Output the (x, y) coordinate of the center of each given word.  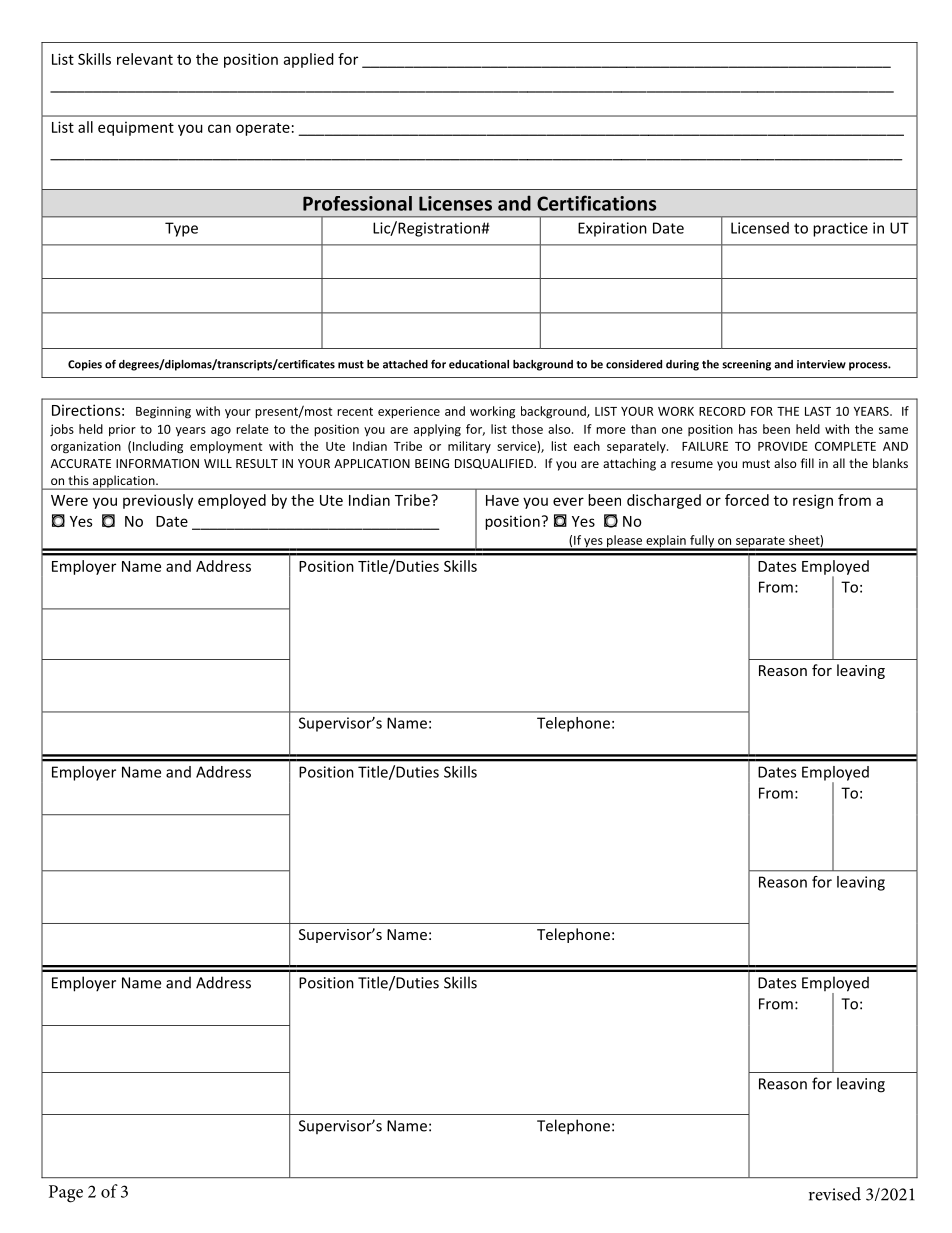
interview (821, 364)
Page (66, 1194)
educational (479, 364)
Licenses (455, 203)
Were (69, 500)
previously (158, 501)
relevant (145, 59)
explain (666, 542)
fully (702, 542)
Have (502, 500)
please (625, 542)
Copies (85, 365)
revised (835, 1194)
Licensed (760, 228)
